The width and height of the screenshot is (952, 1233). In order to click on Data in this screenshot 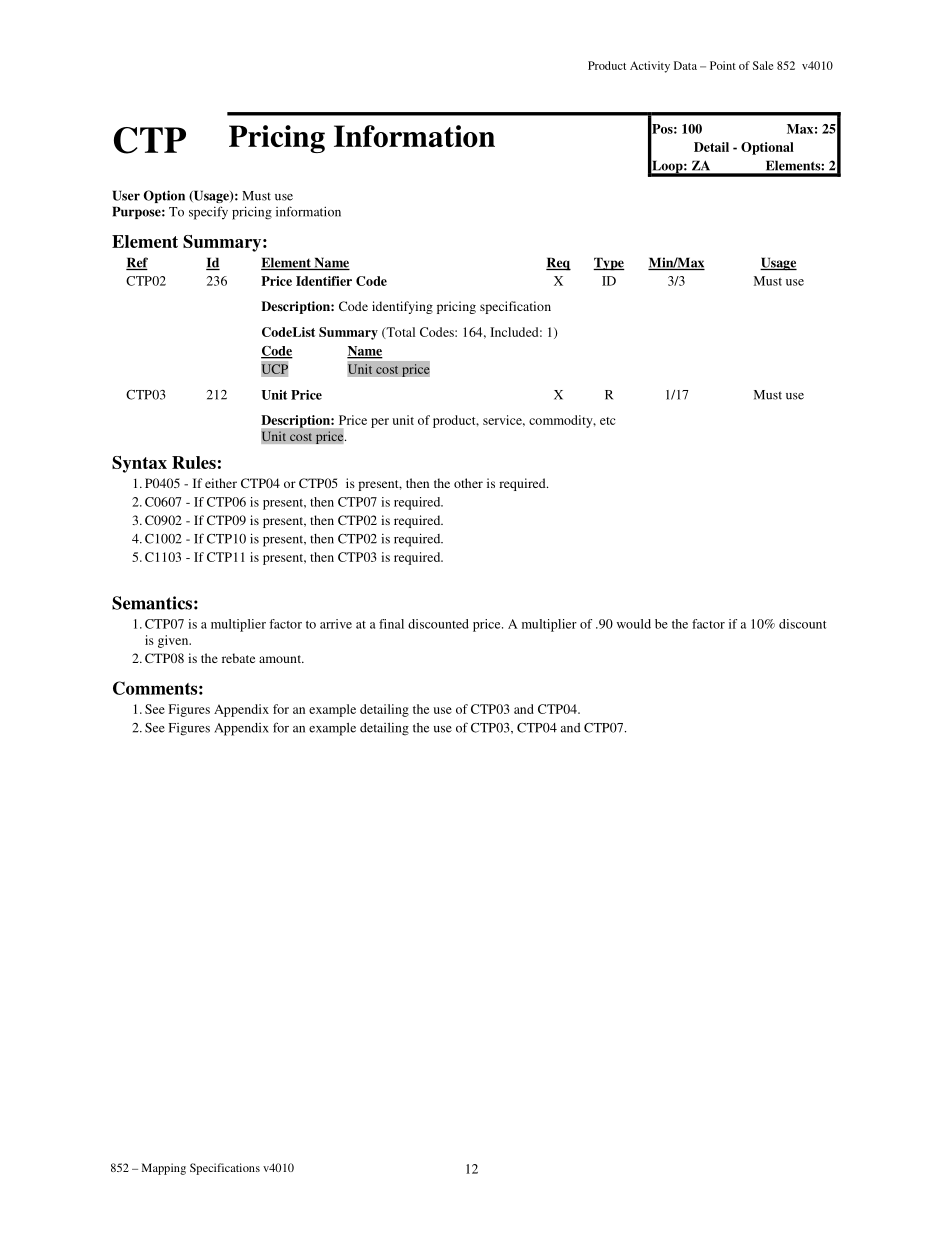, I will do `click(685, 65)`.
